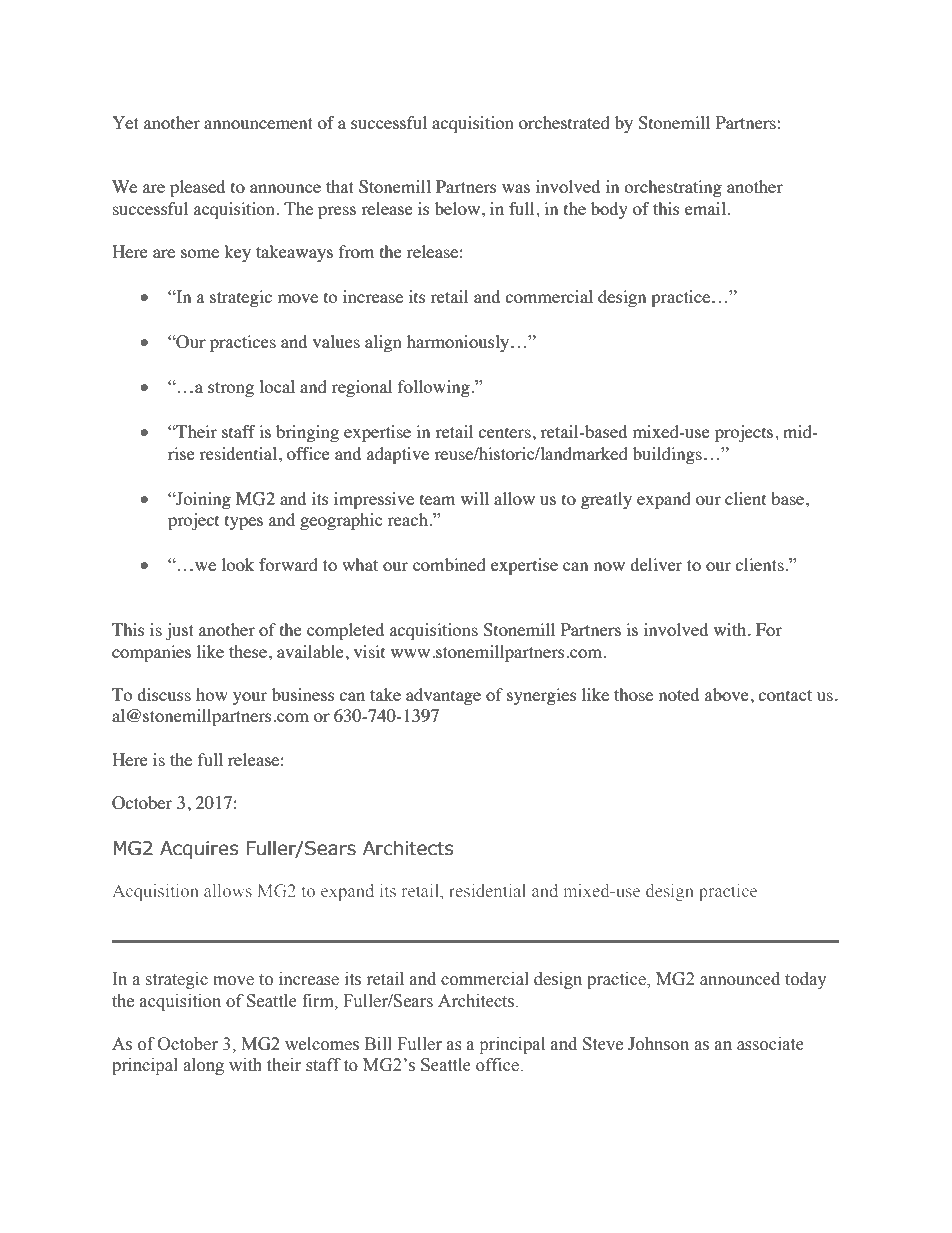 The height and width of the image is (1233, 952). I want to click on Bill, so click(378, 1043).
